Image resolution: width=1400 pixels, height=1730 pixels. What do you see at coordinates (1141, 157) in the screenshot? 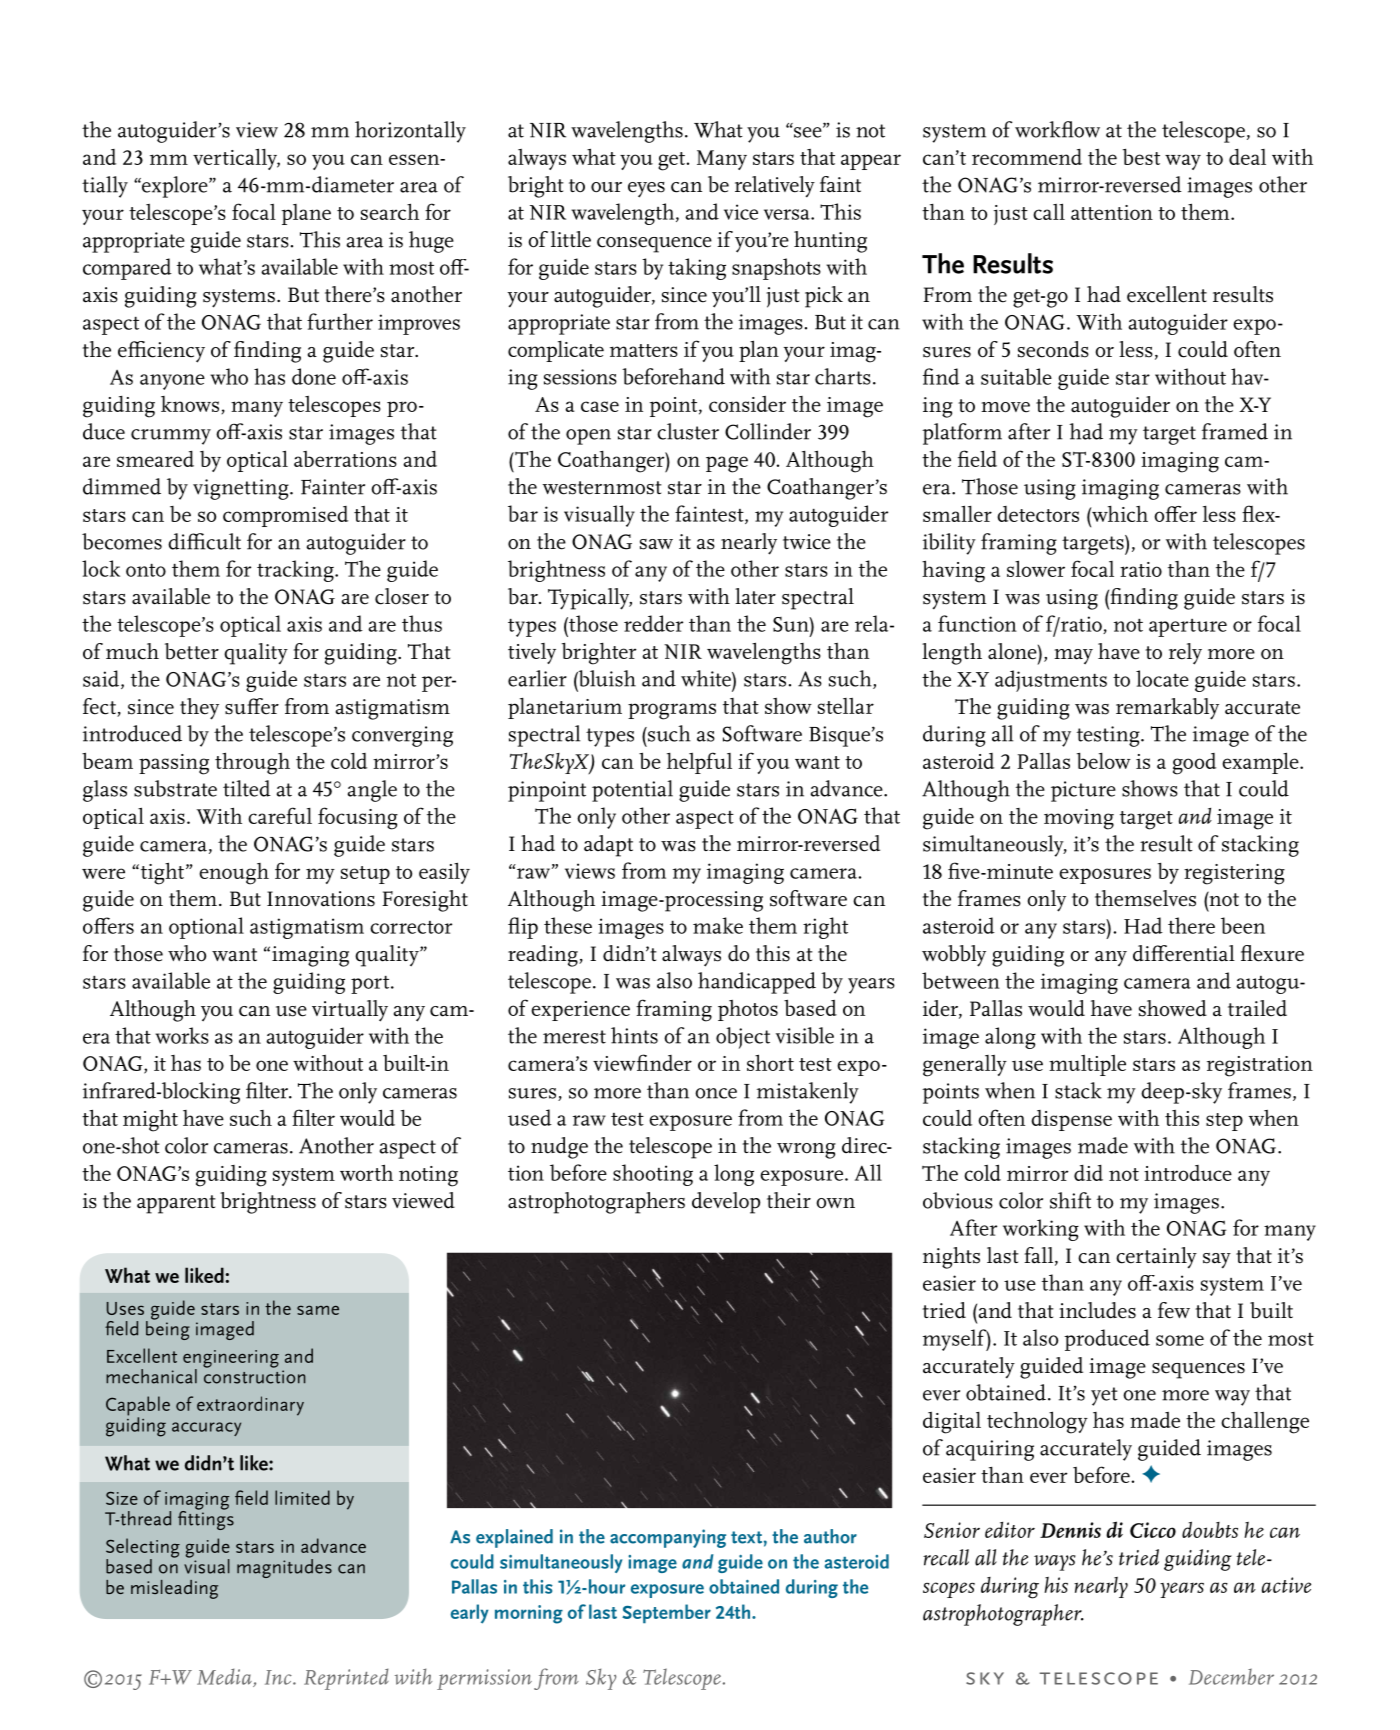
I see `best` at bounding box center [1141, 157].
